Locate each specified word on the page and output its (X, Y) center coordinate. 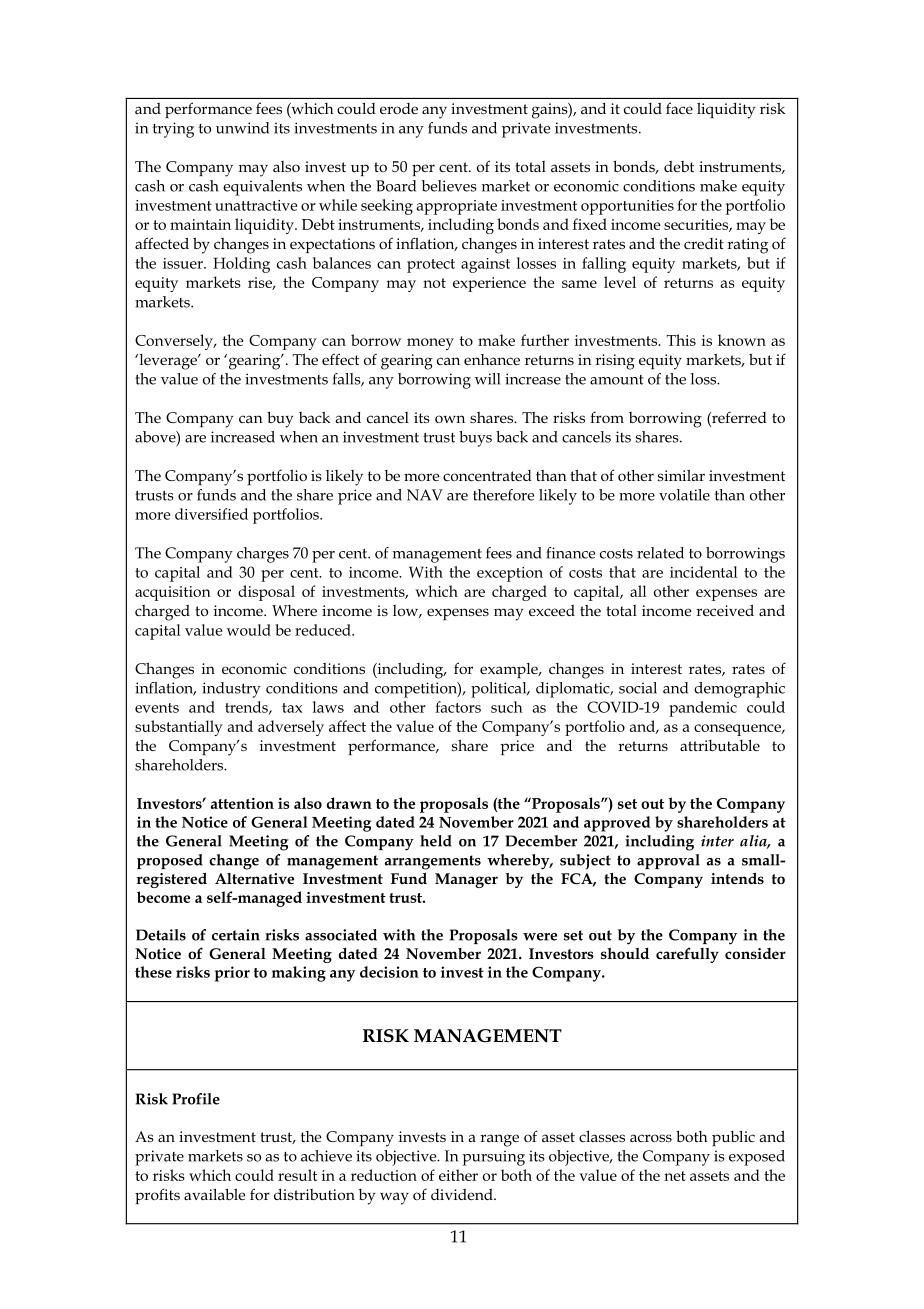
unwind (242, 128)
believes (449, 186)
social (638, 688)
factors (458, 707)
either (458, 1175)
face (679, 108)
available (214, 1194)
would (249, 630)
